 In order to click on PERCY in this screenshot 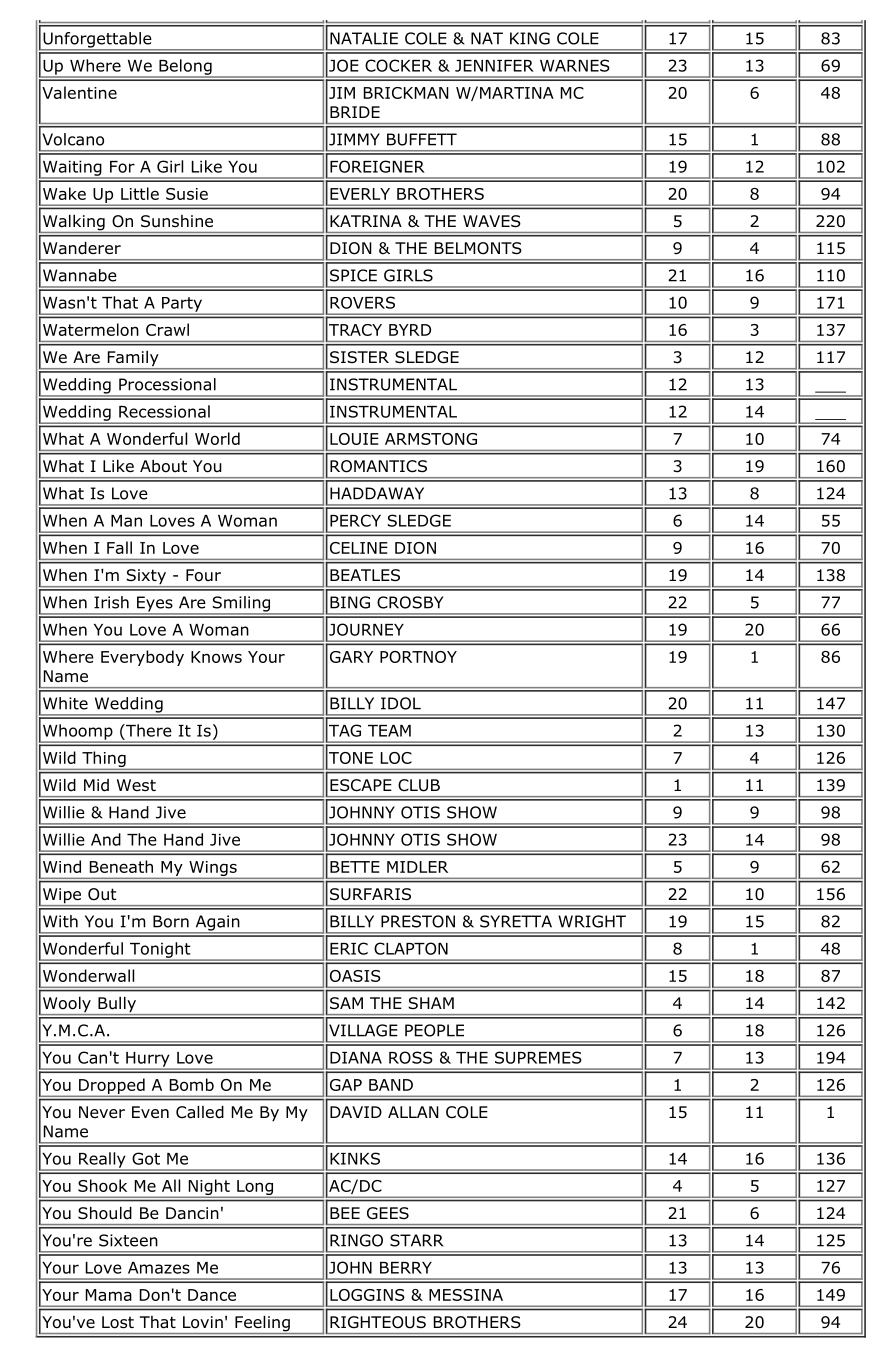, I will do `click(355, 520)`.
